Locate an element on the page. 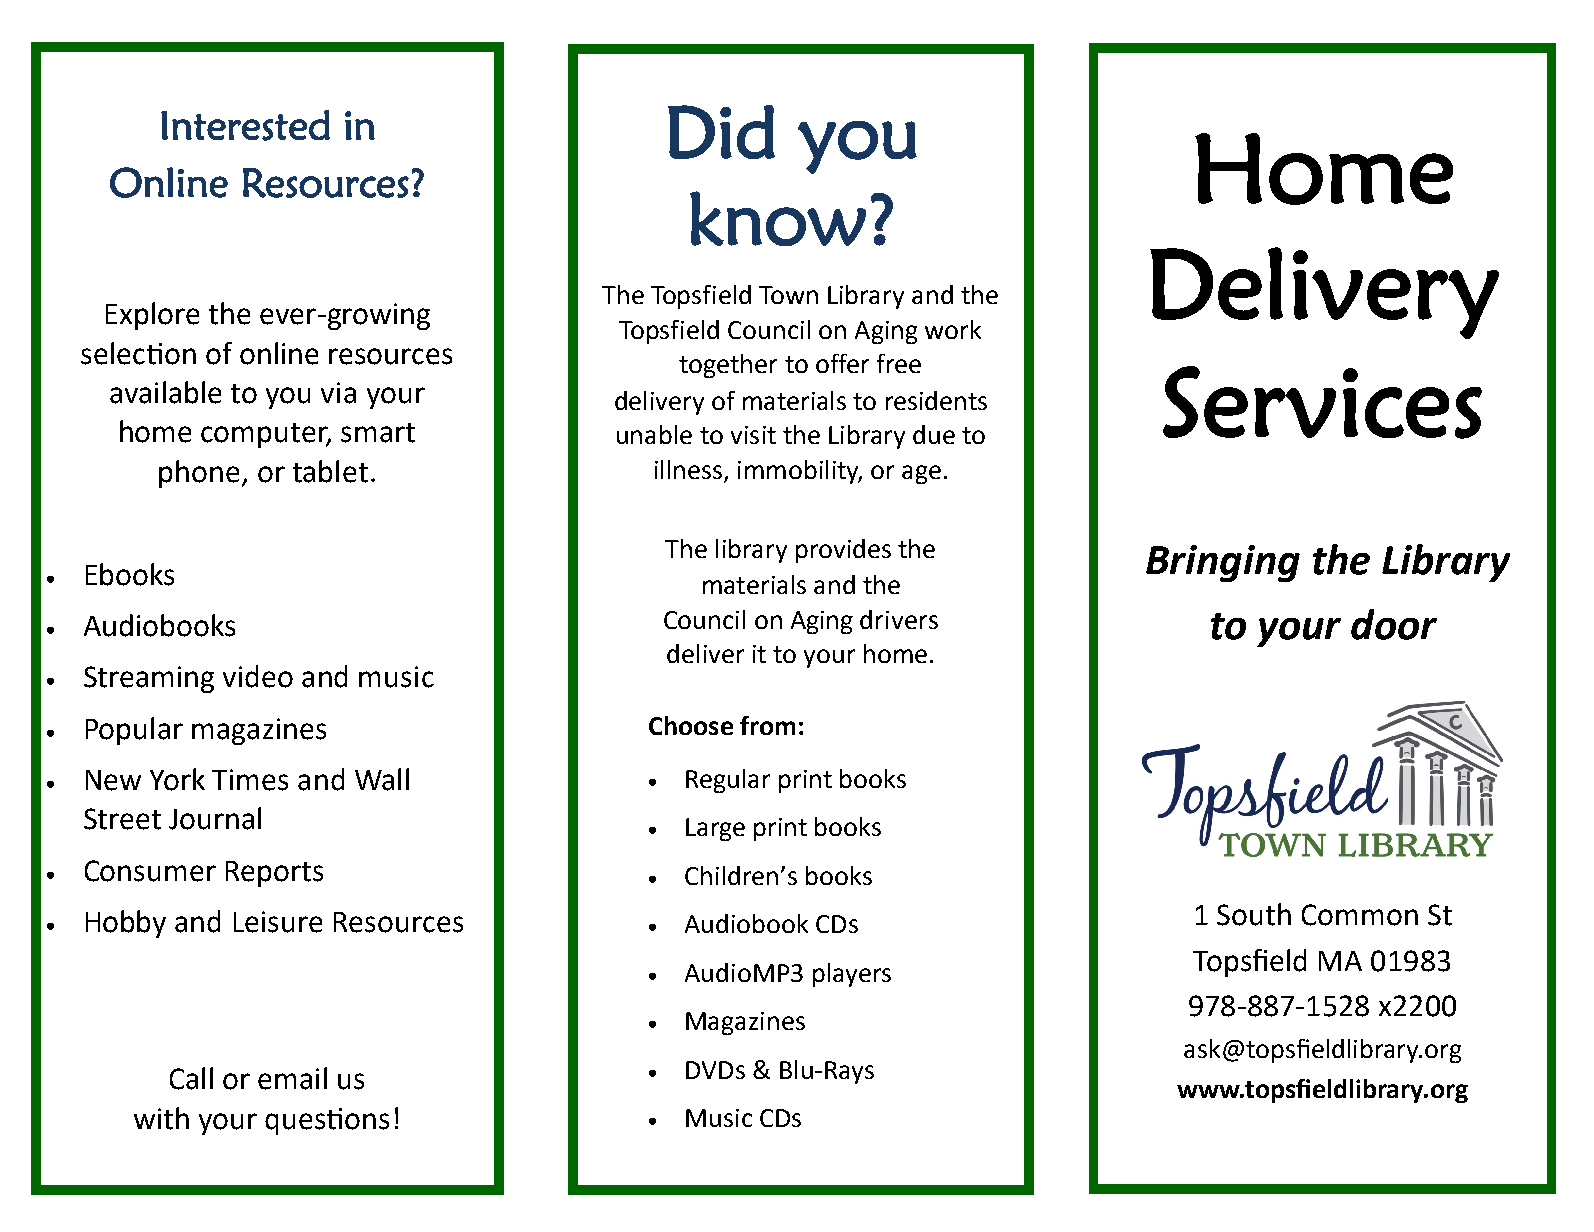  players is located at coordinates (852, 975).
